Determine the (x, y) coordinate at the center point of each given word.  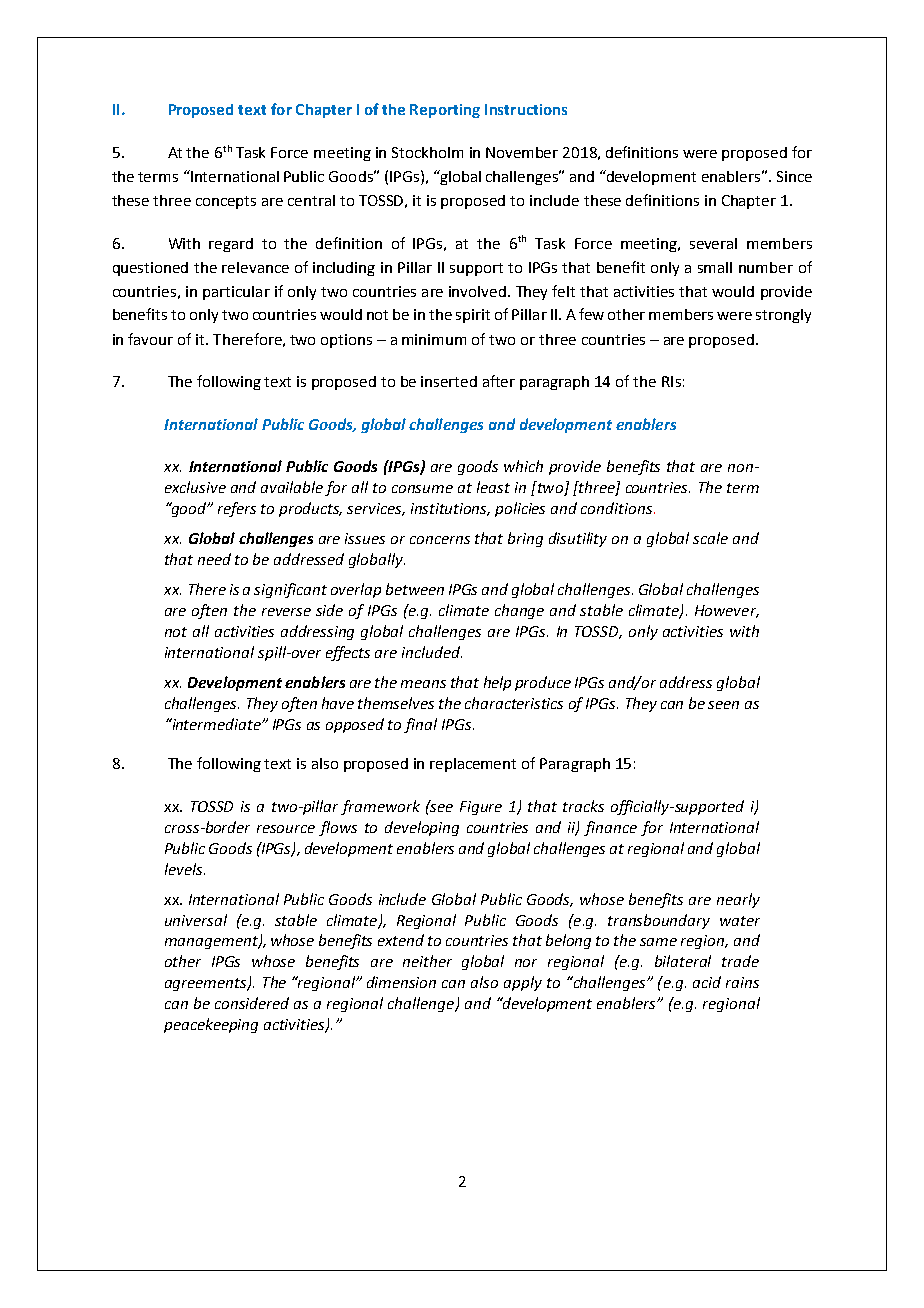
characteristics (514, 703)
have (338, 703)
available (292, 487)
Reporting (445, 111)
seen (723, 705)
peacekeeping (211, 1025)
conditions (616, 508)
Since (794, 176)
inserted (449, 381)
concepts (226, 202)
